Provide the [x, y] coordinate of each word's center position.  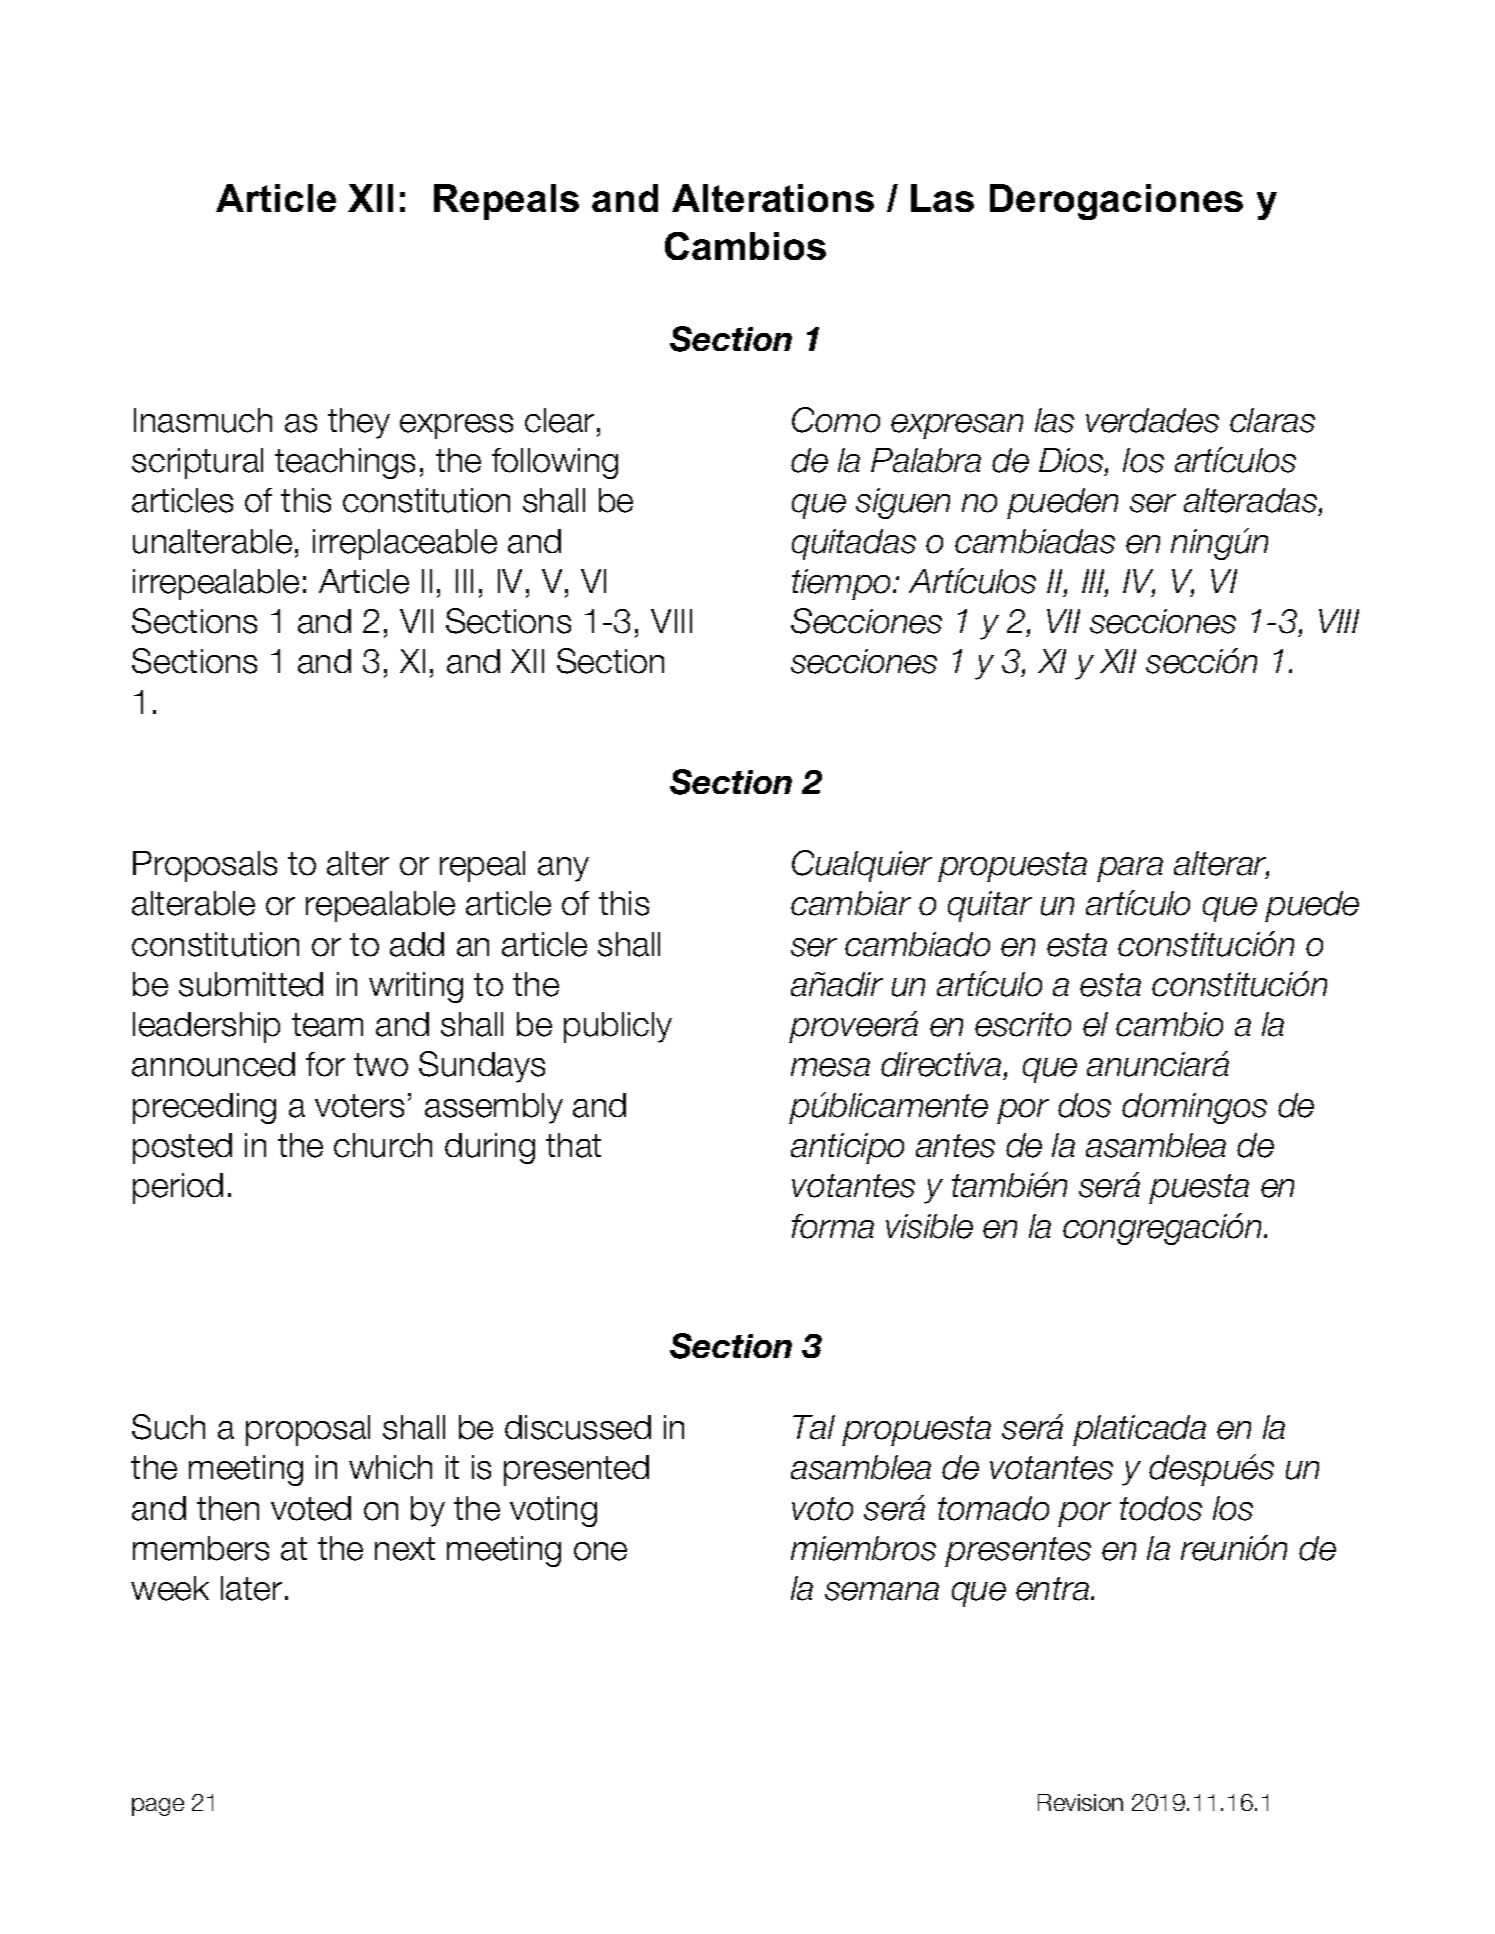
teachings [345, 463]
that [573, 1145]
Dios [1072, 461]
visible [929, 1226]
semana [882, 1591]
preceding [204, 1108]
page [158, 1807]
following [555, 463]
